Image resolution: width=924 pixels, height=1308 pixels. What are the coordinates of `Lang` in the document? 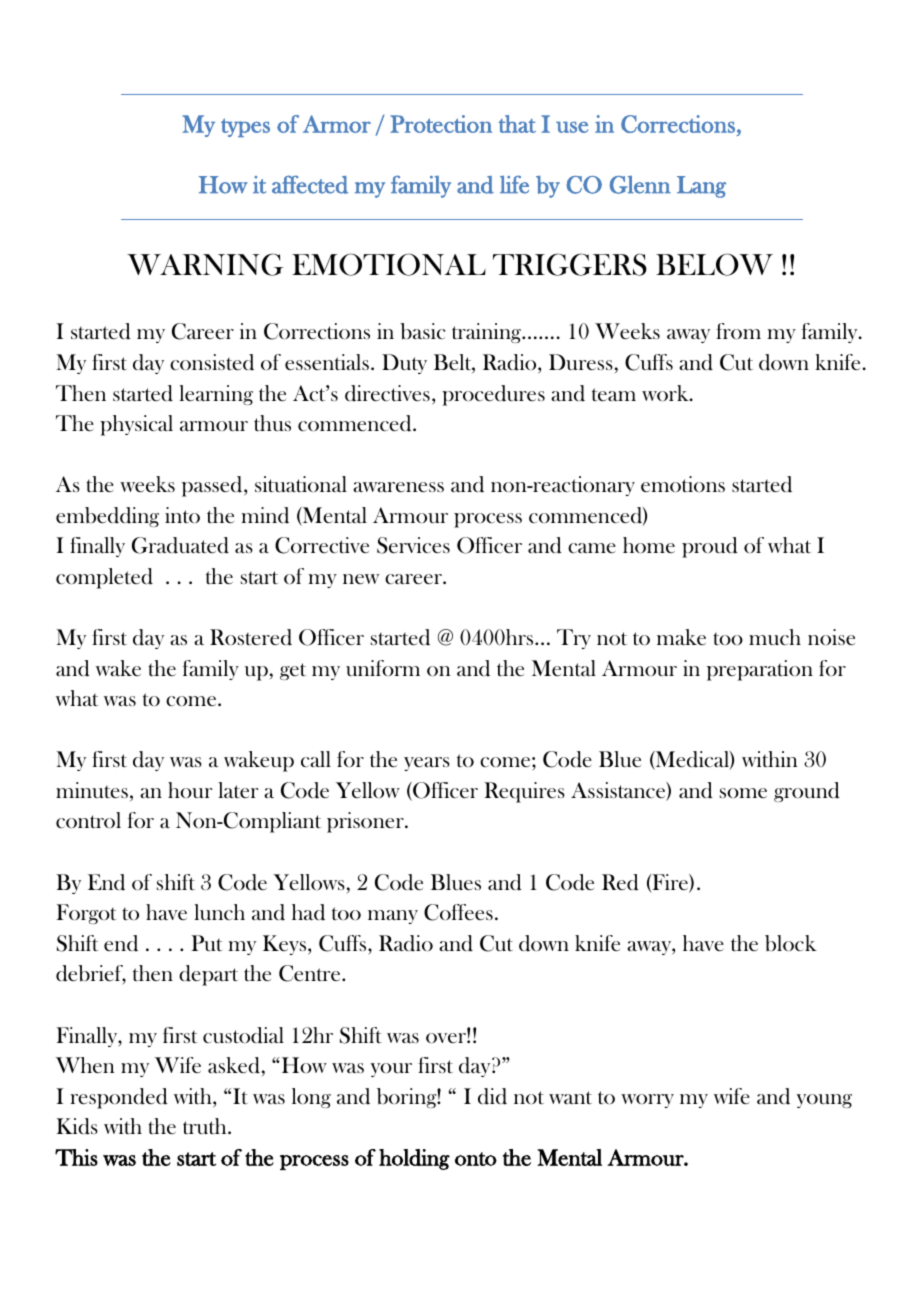 It's located at (701, 187).
